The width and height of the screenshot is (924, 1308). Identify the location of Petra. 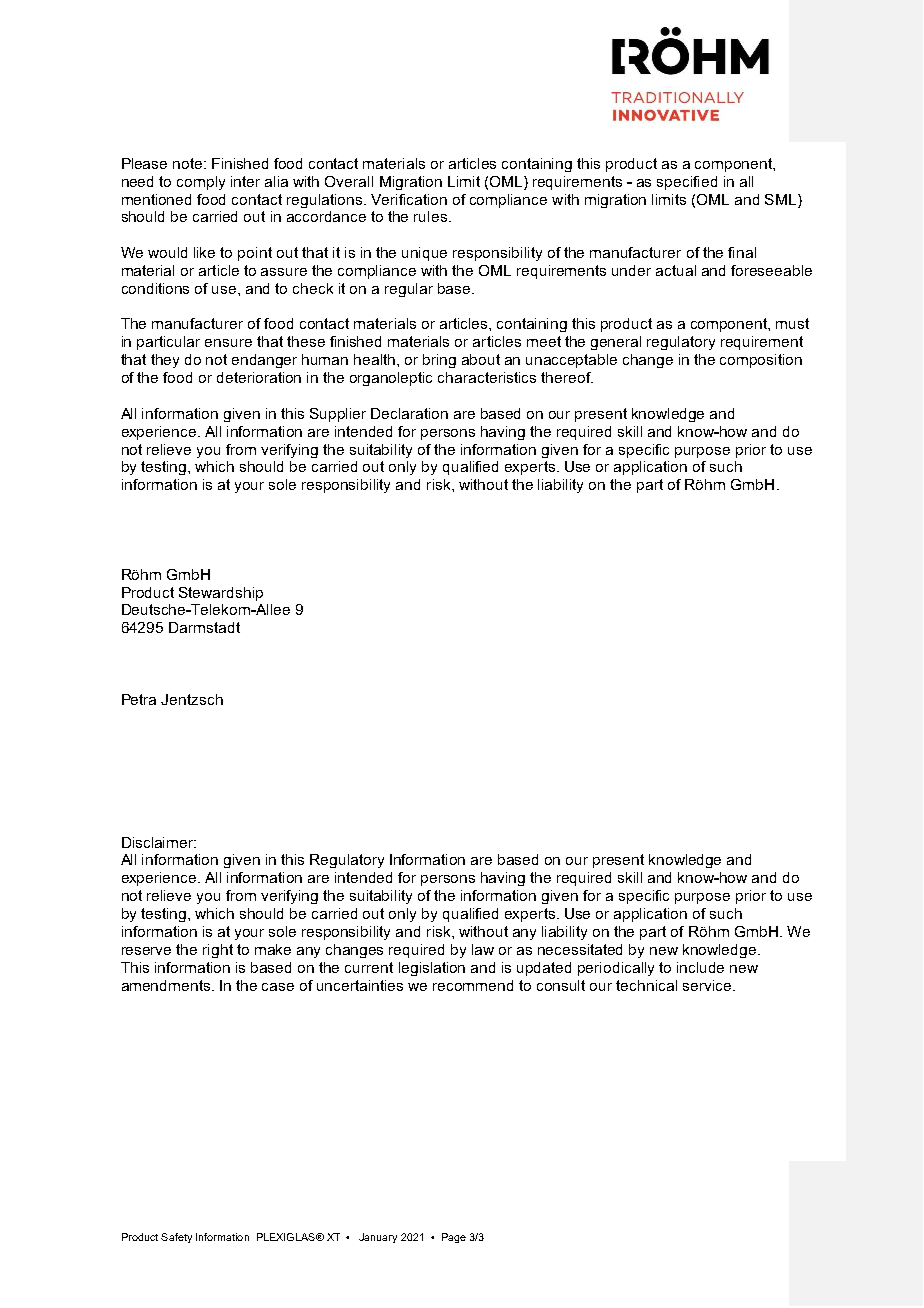
(139, 699).
